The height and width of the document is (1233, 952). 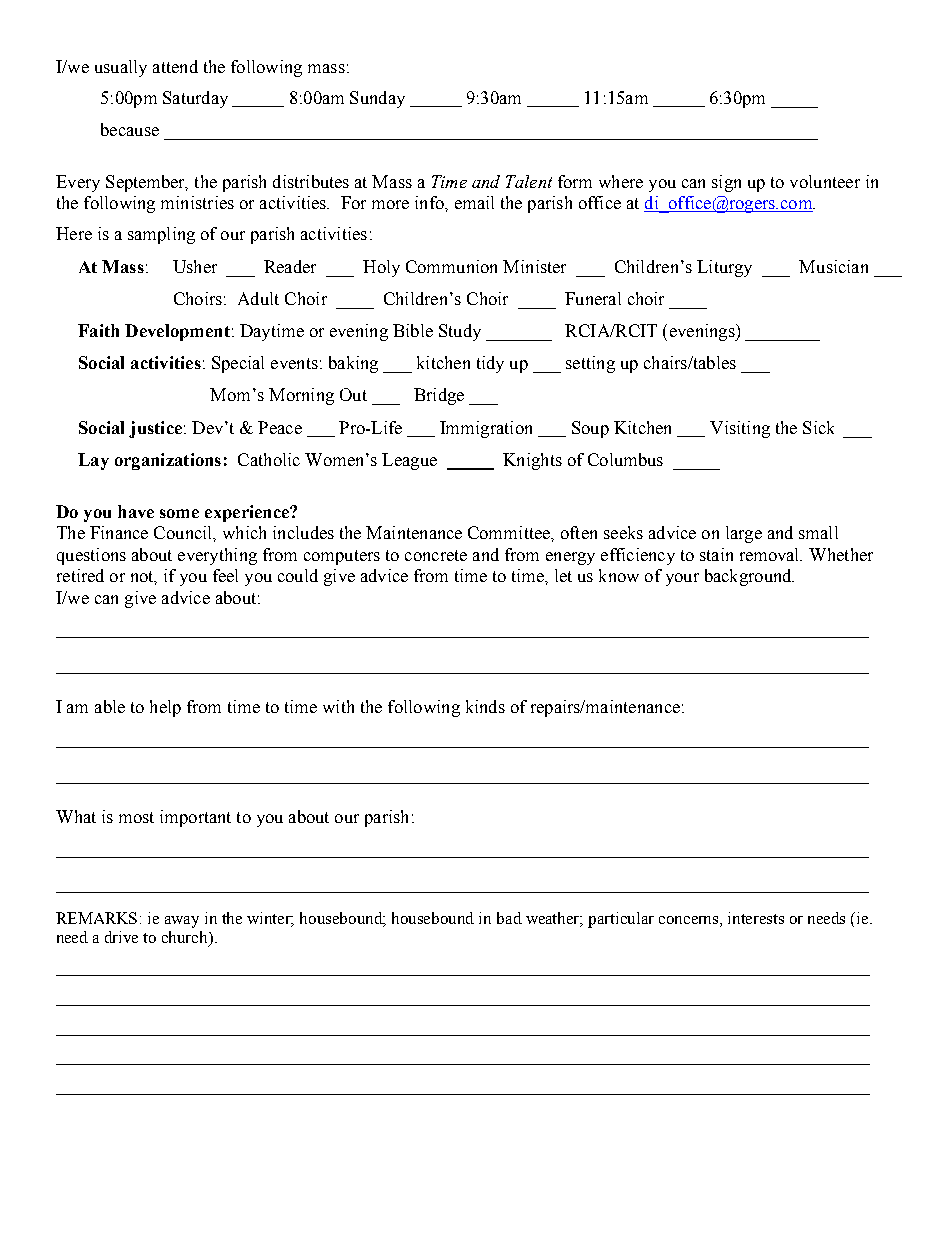 I want to click on Visiting, so click(x=740, y=429).
